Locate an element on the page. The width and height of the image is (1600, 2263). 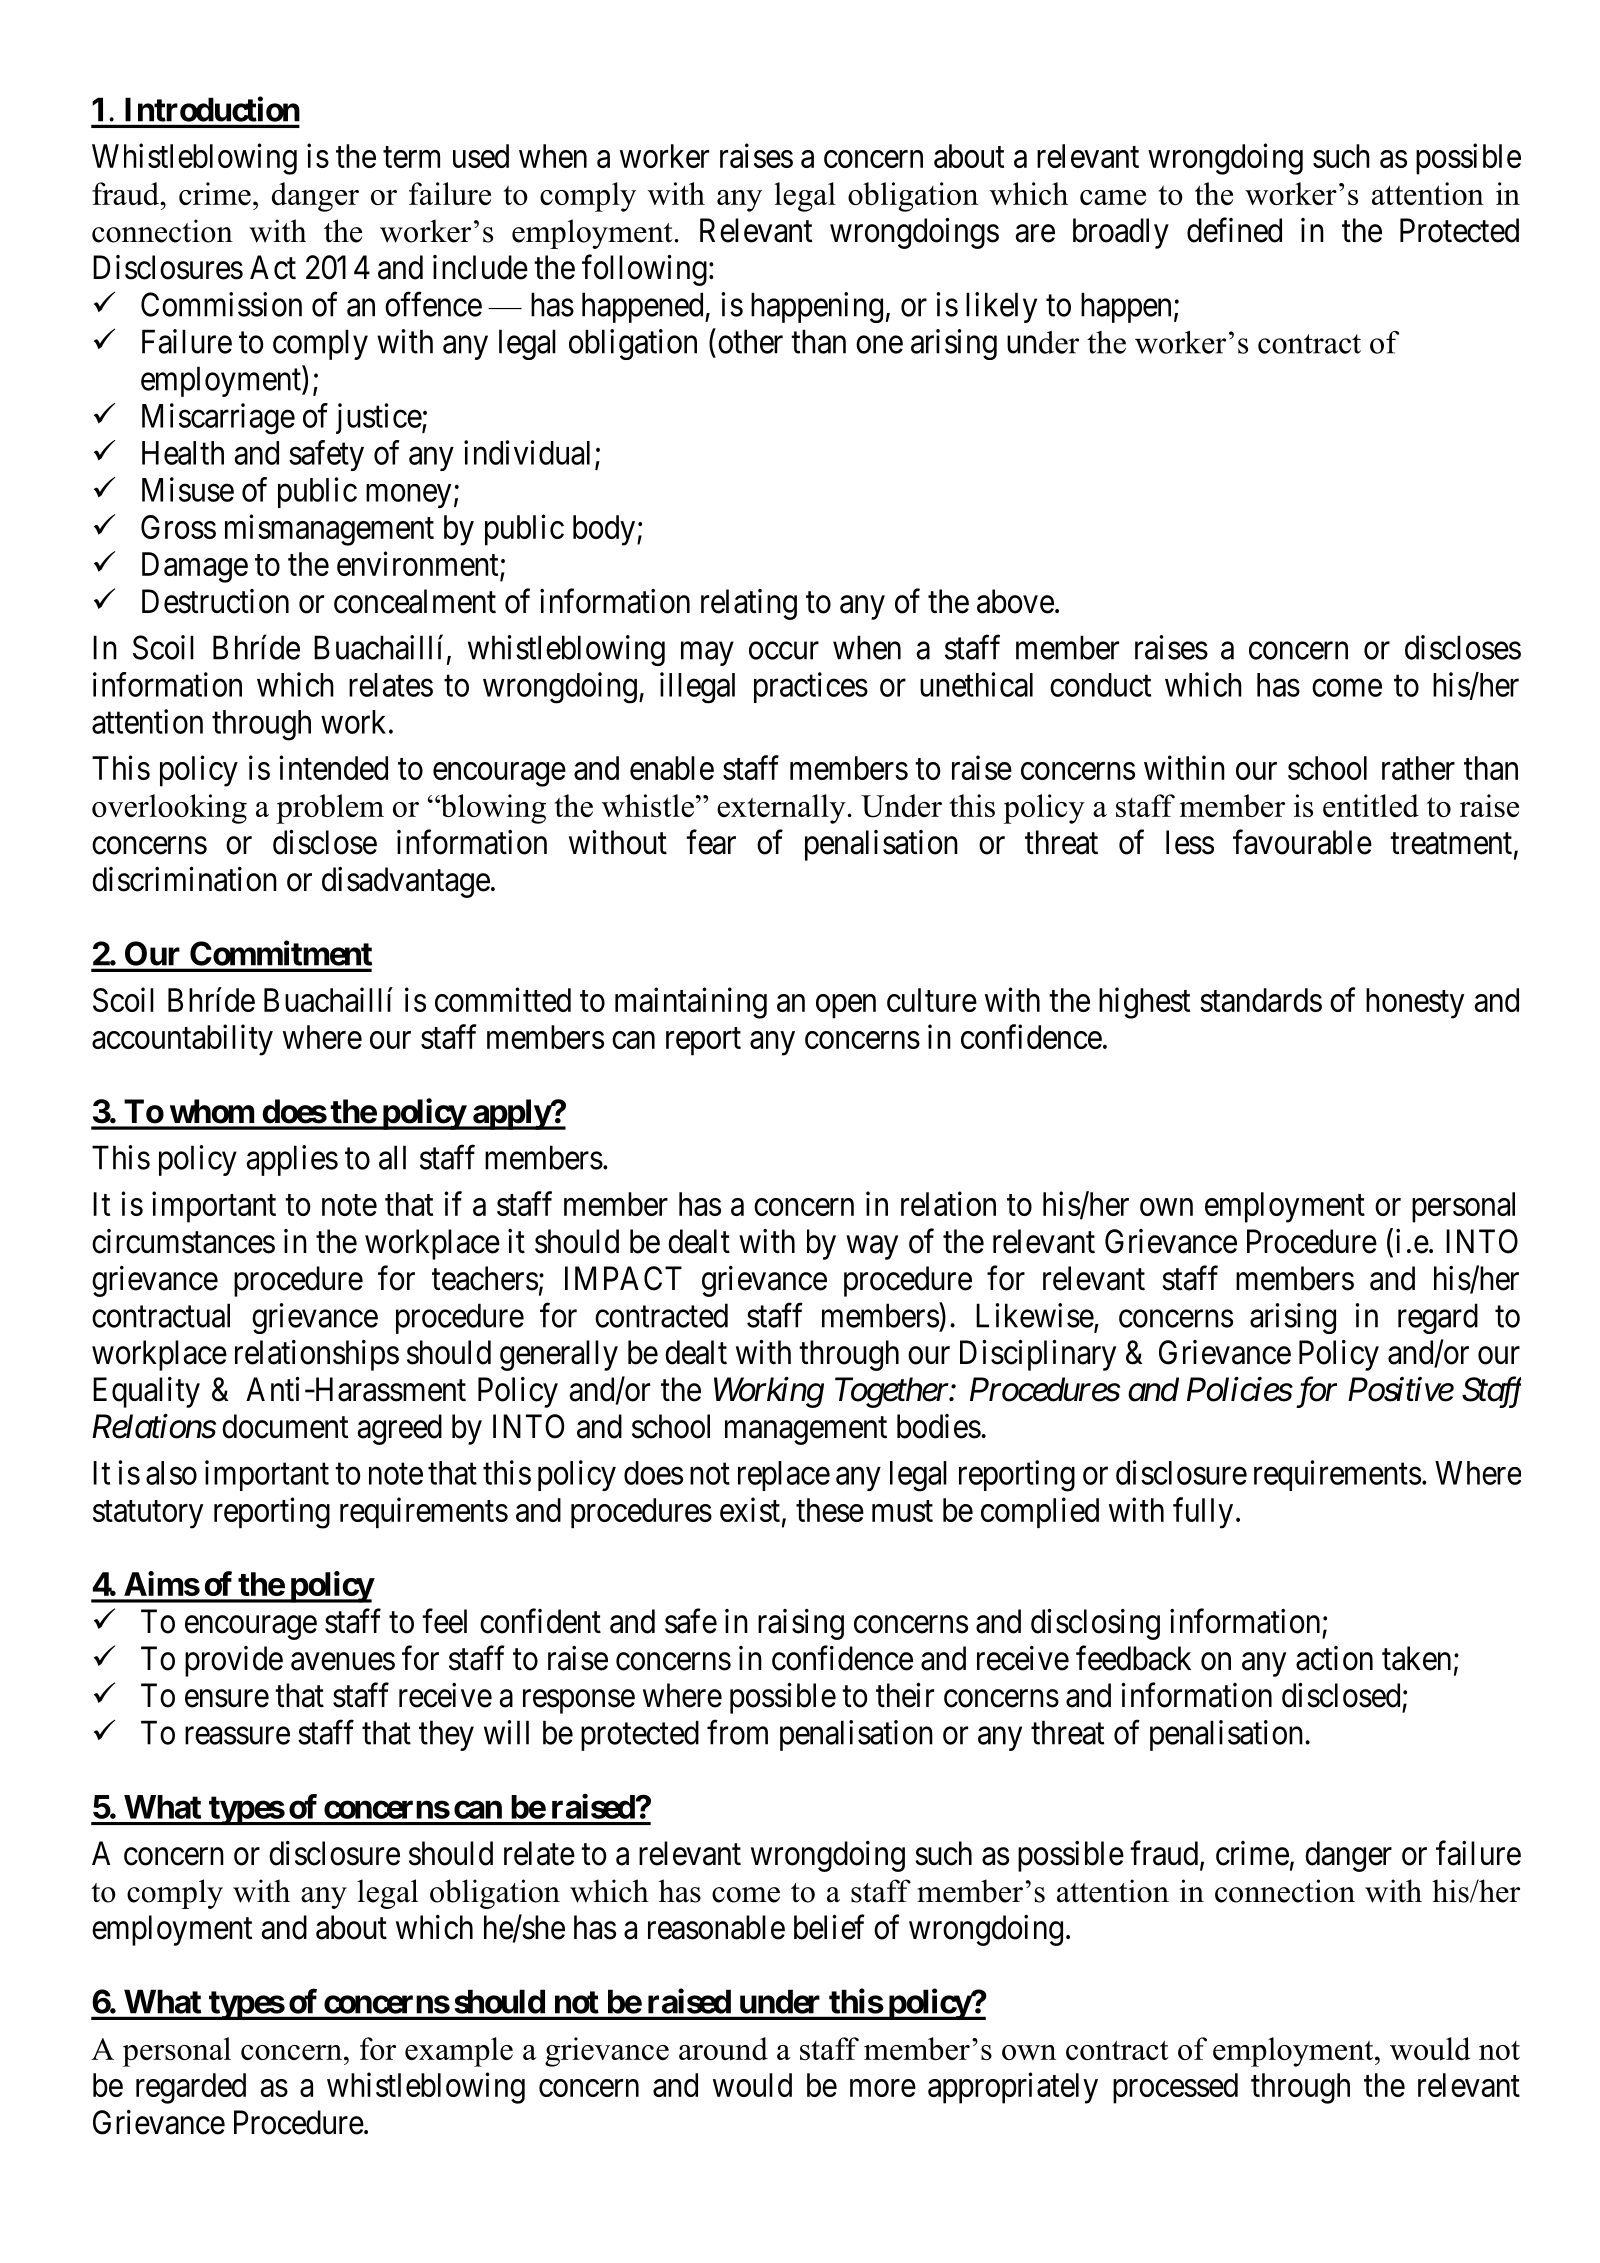
highest is located at coordinates (1144, 1003).
